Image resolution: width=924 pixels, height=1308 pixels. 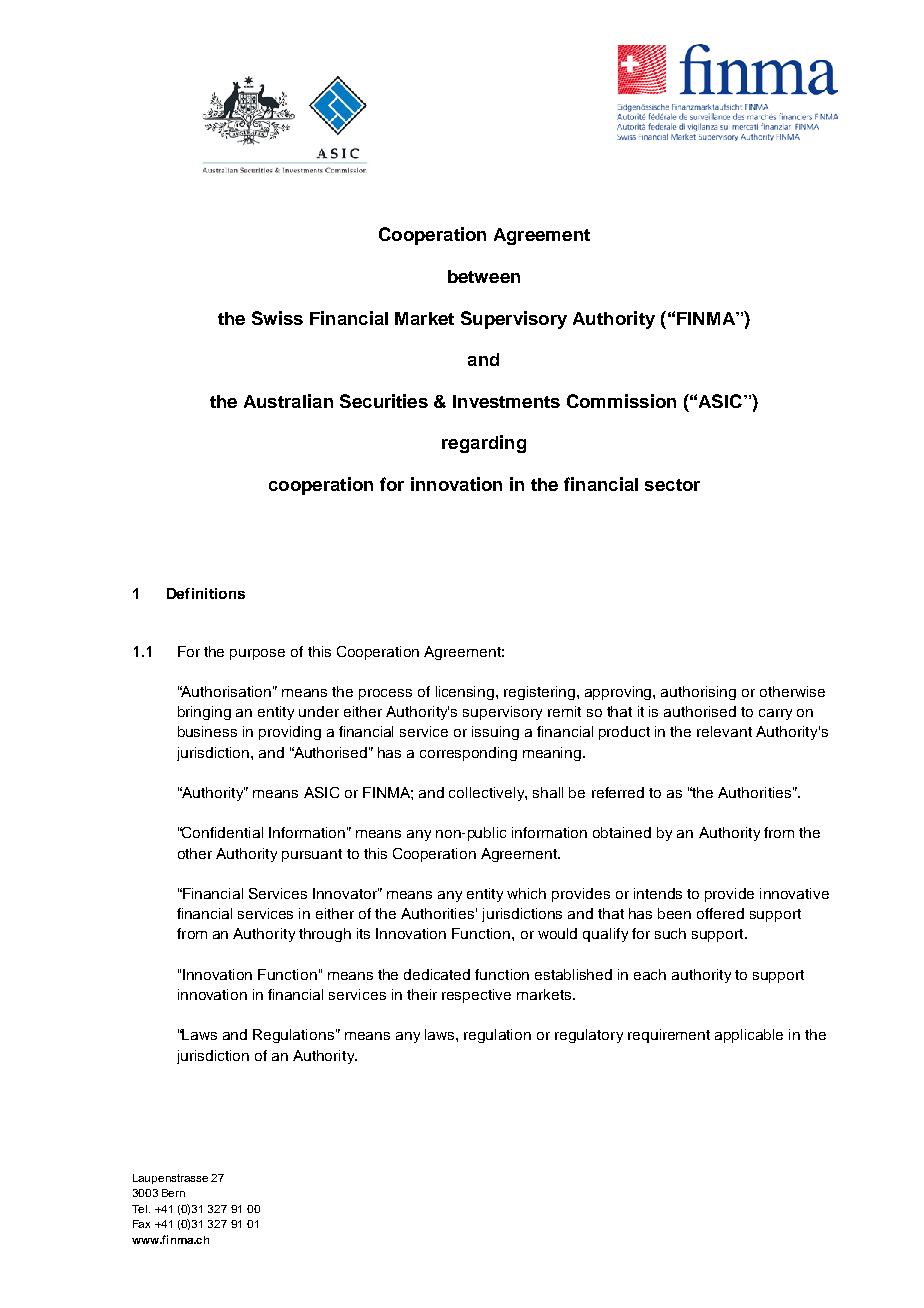 What do you see at coordinates (589, 1036) in the image?
I see `regulatory` at bounding box center [589, 1036].
